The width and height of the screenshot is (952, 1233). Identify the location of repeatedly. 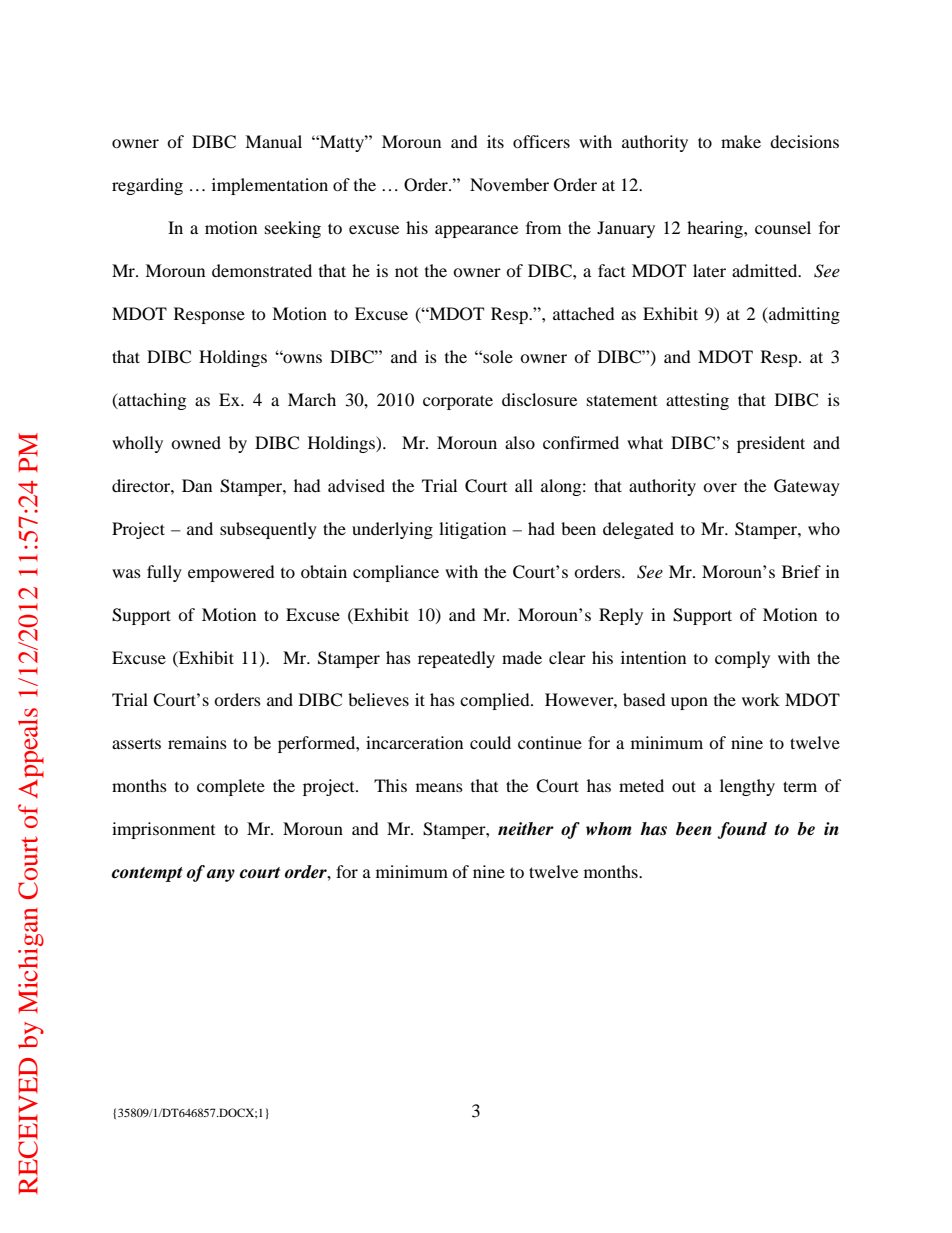
(456, 659).
